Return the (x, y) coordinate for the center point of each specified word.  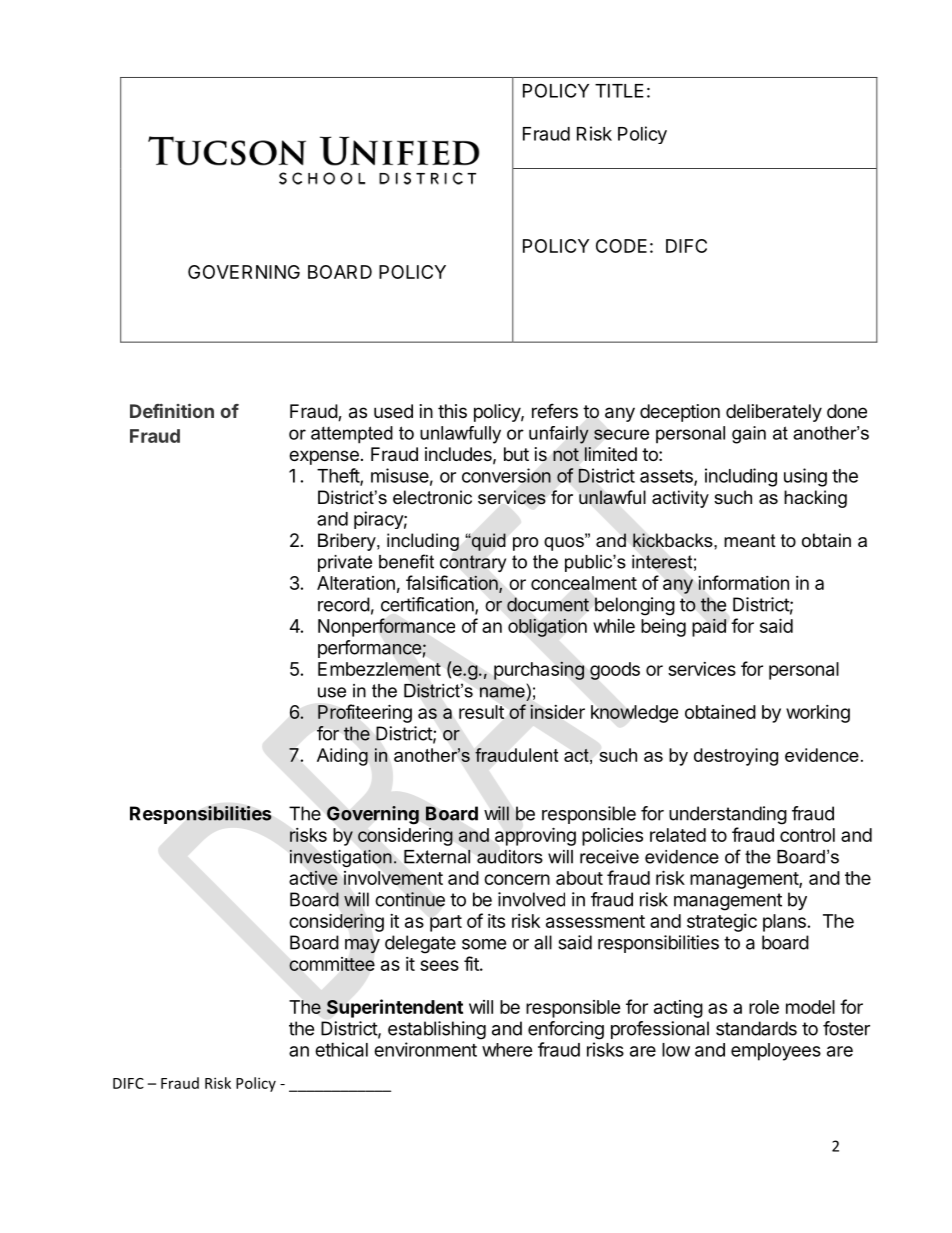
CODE (621, 246)
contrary (473, 563)
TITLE (619, 91)
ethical (341, 1049)
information (743, 582)
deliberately (774, 413)
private (345, 563)
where (507, 1050)
